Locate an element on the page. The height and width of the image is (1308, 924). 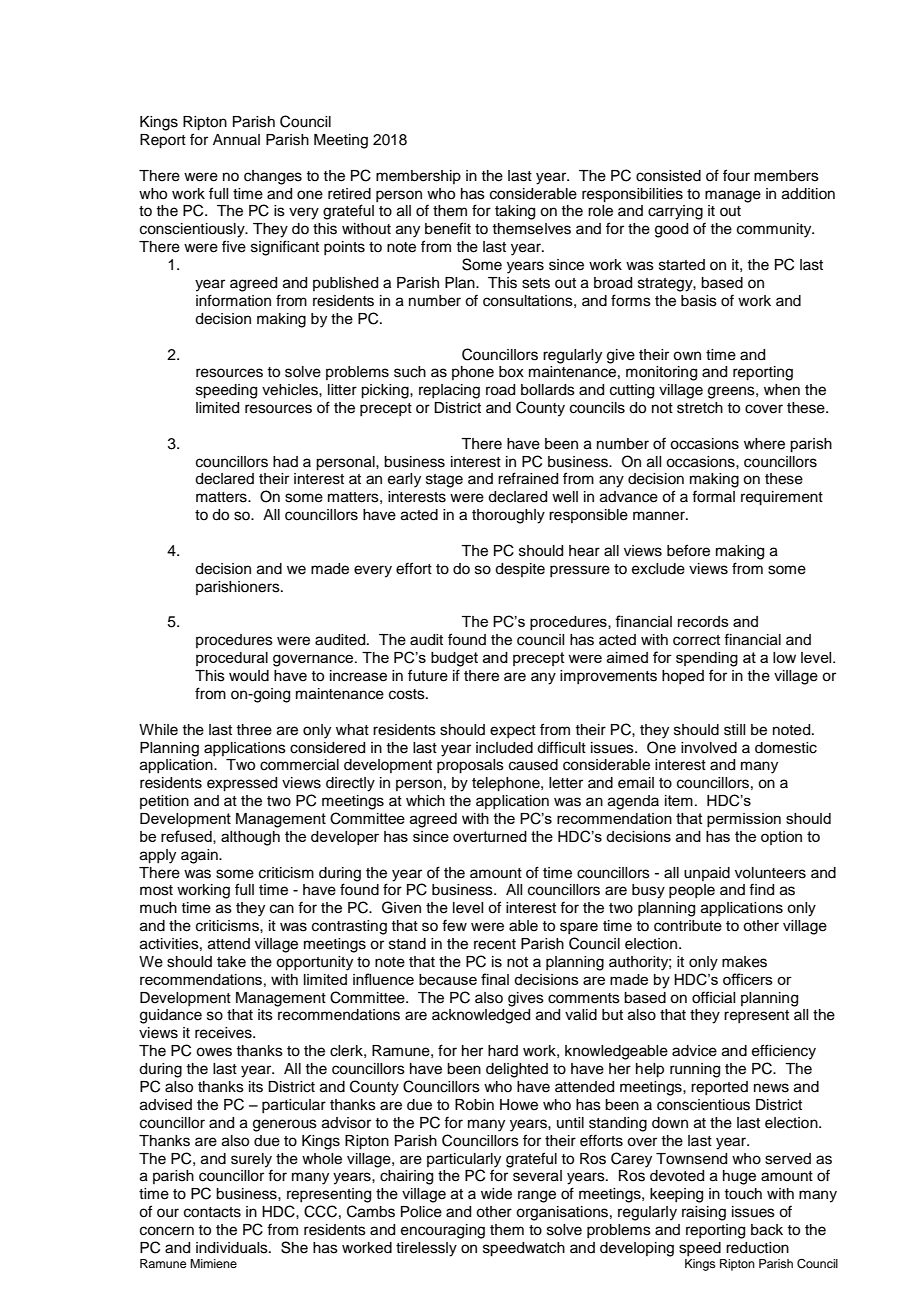
changes is located at coordinates (273, 177).
